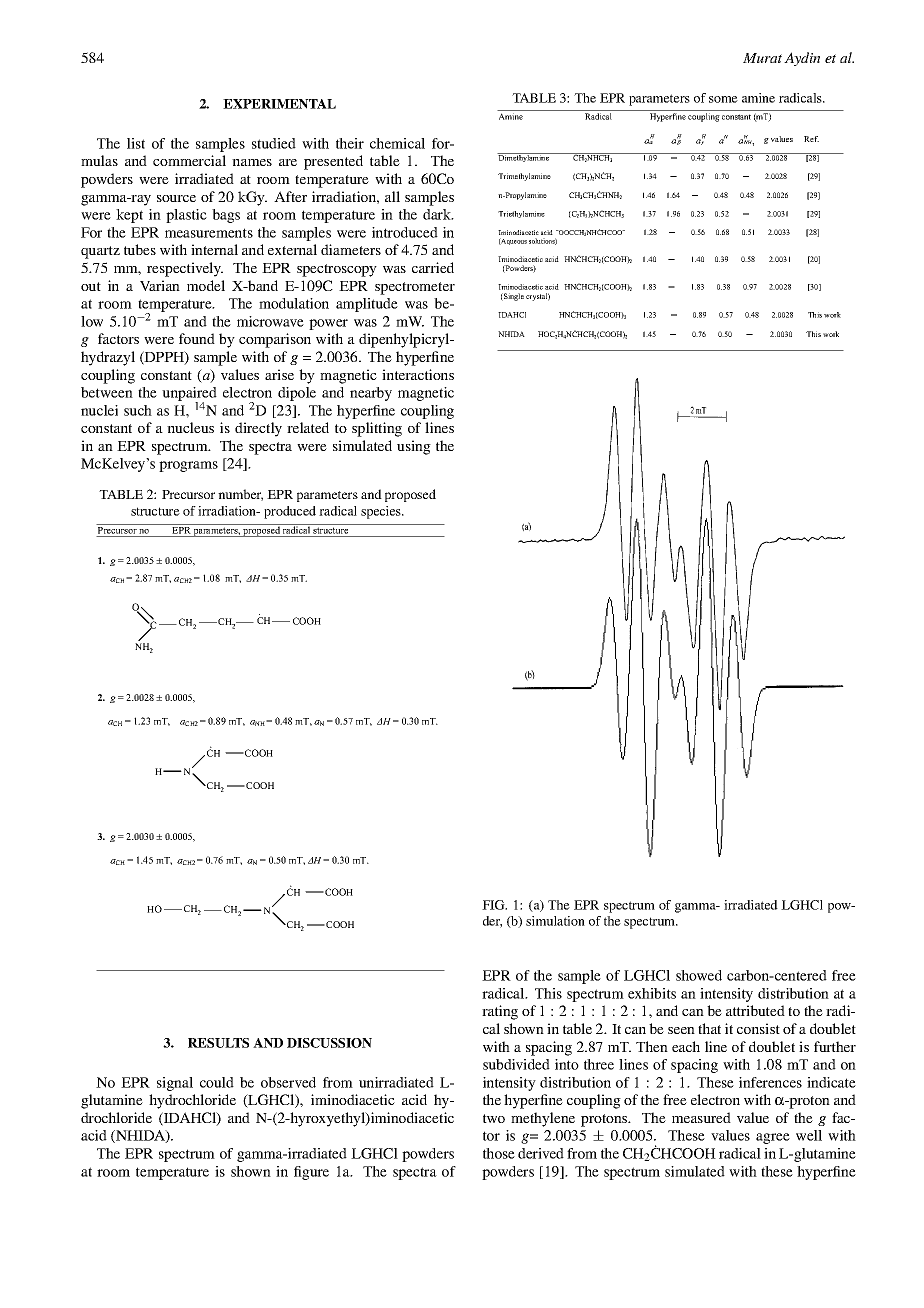  Describe the element at coordinates (755, 1010) in the page. I see `attributed` at that location.
